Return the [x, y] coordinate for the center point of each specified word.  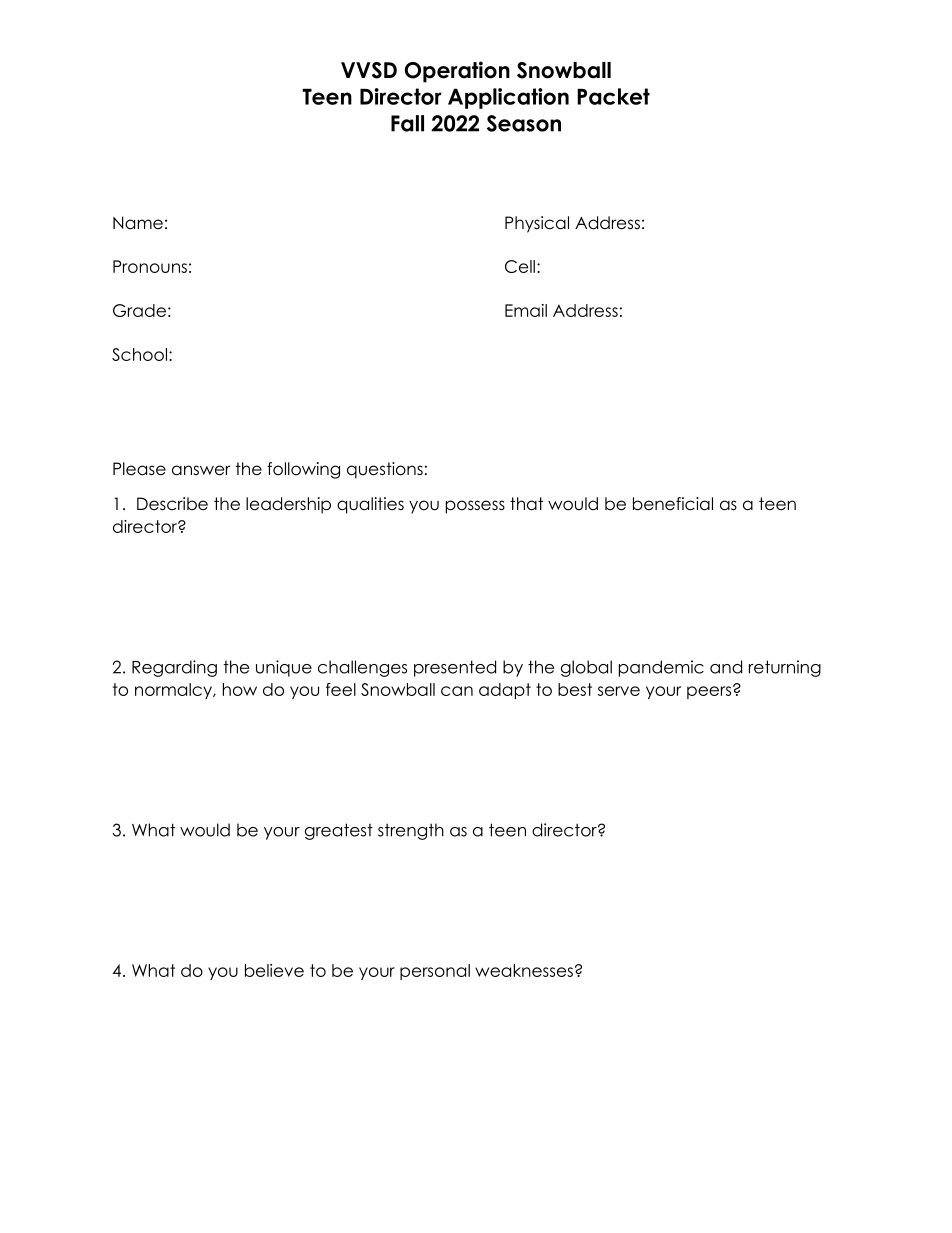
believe [274, 970]
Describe [172, 504]
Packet [613, 96]
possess [475, 507]
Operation [457, 72]
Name [138, 223]
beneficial [673, 504]
